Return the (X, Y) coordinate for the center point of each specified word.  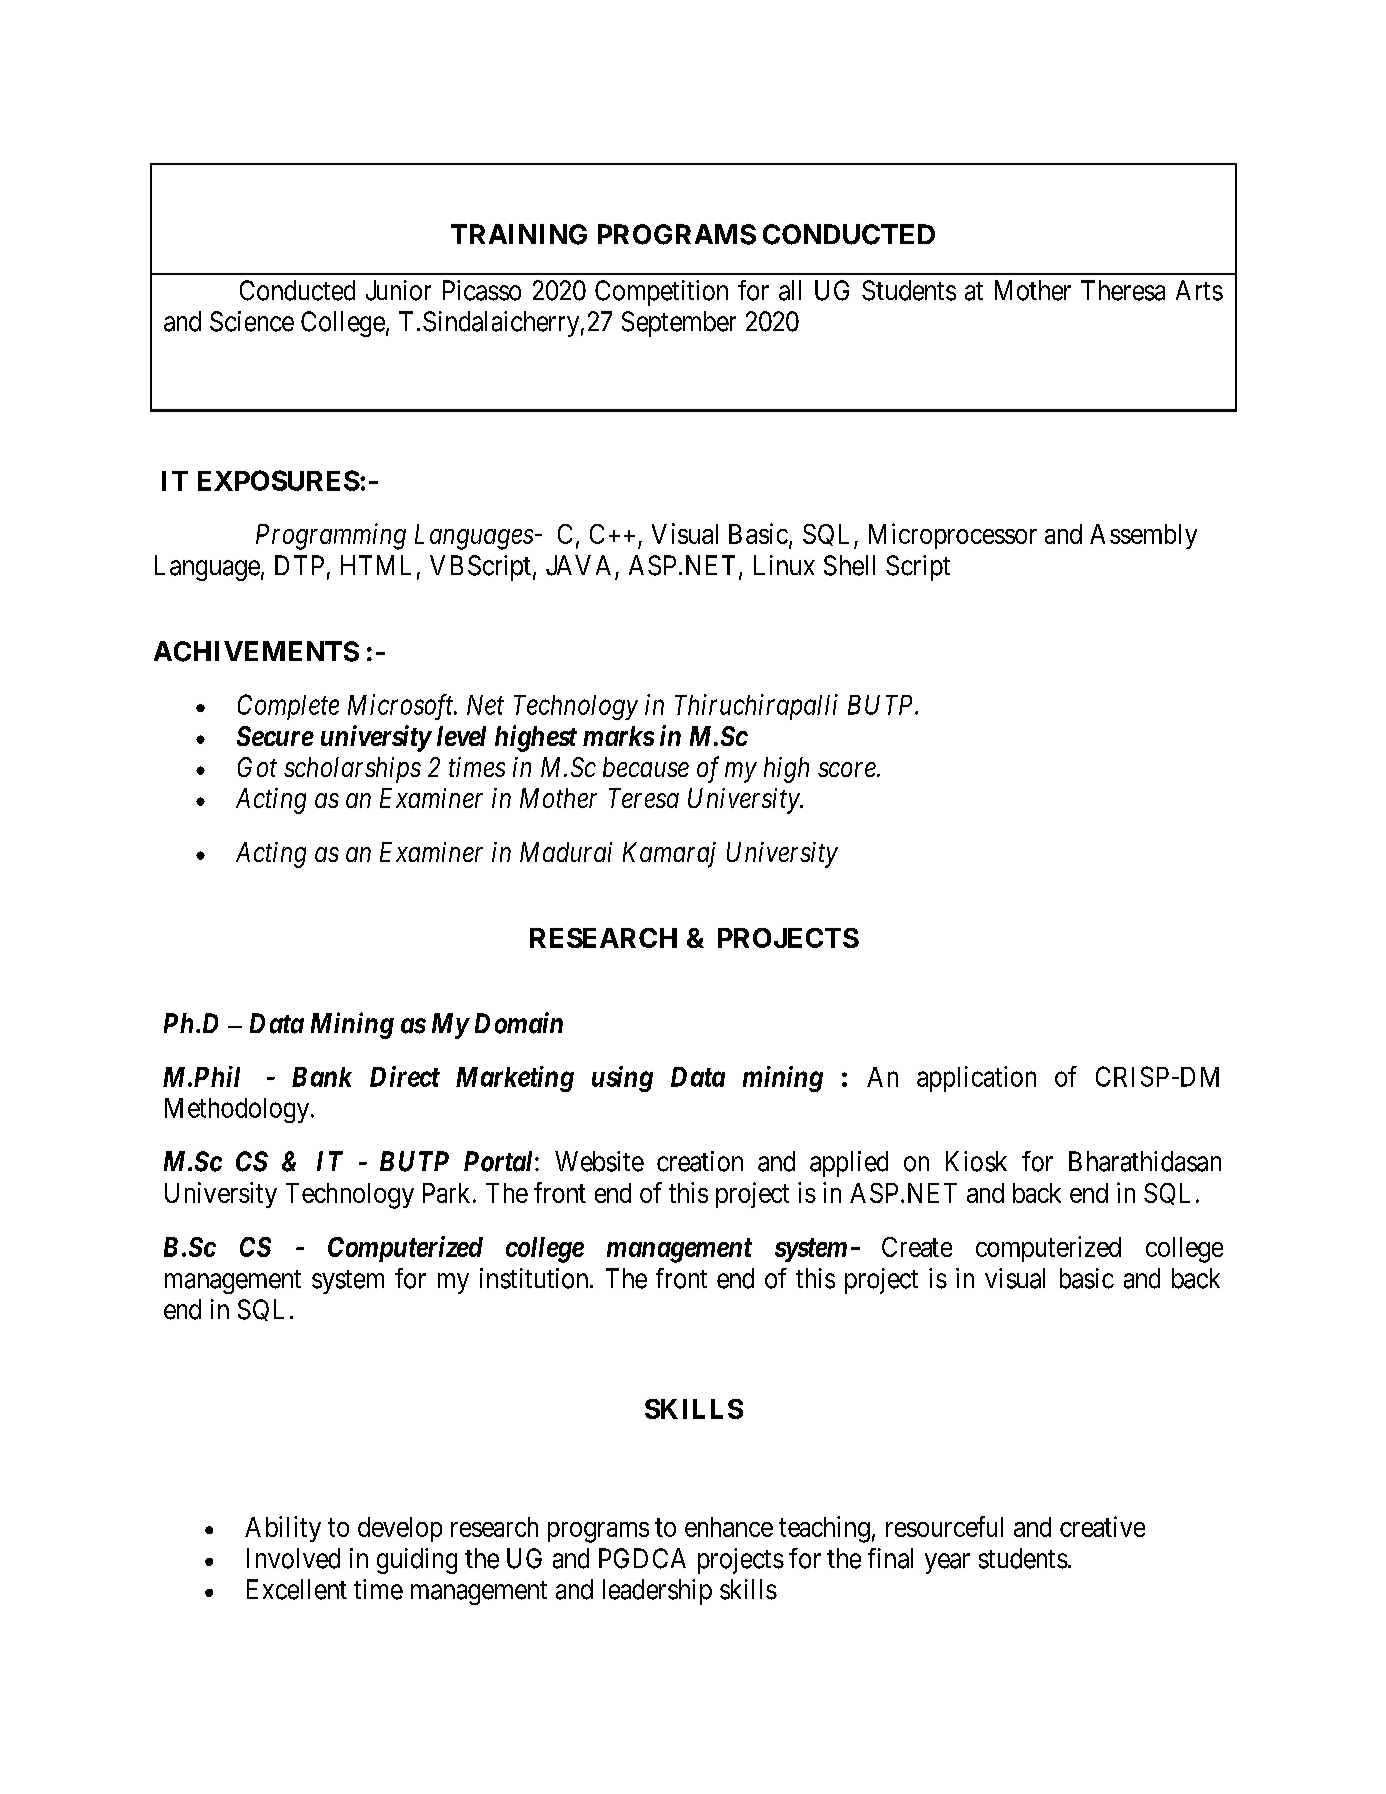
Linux (784, 565)
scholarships (352, 770)
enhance (729, 1527)
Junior (398, 290)
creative (1102, 1526)
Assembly (1143, 536)
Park (446, 1193)
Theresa (1123, 290)
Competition (661, 293)
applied (849, 1164)
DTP (299, 565)
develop (400, 1529)
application (976, 1079)
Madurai (566, 852)
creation (700, 1161)
